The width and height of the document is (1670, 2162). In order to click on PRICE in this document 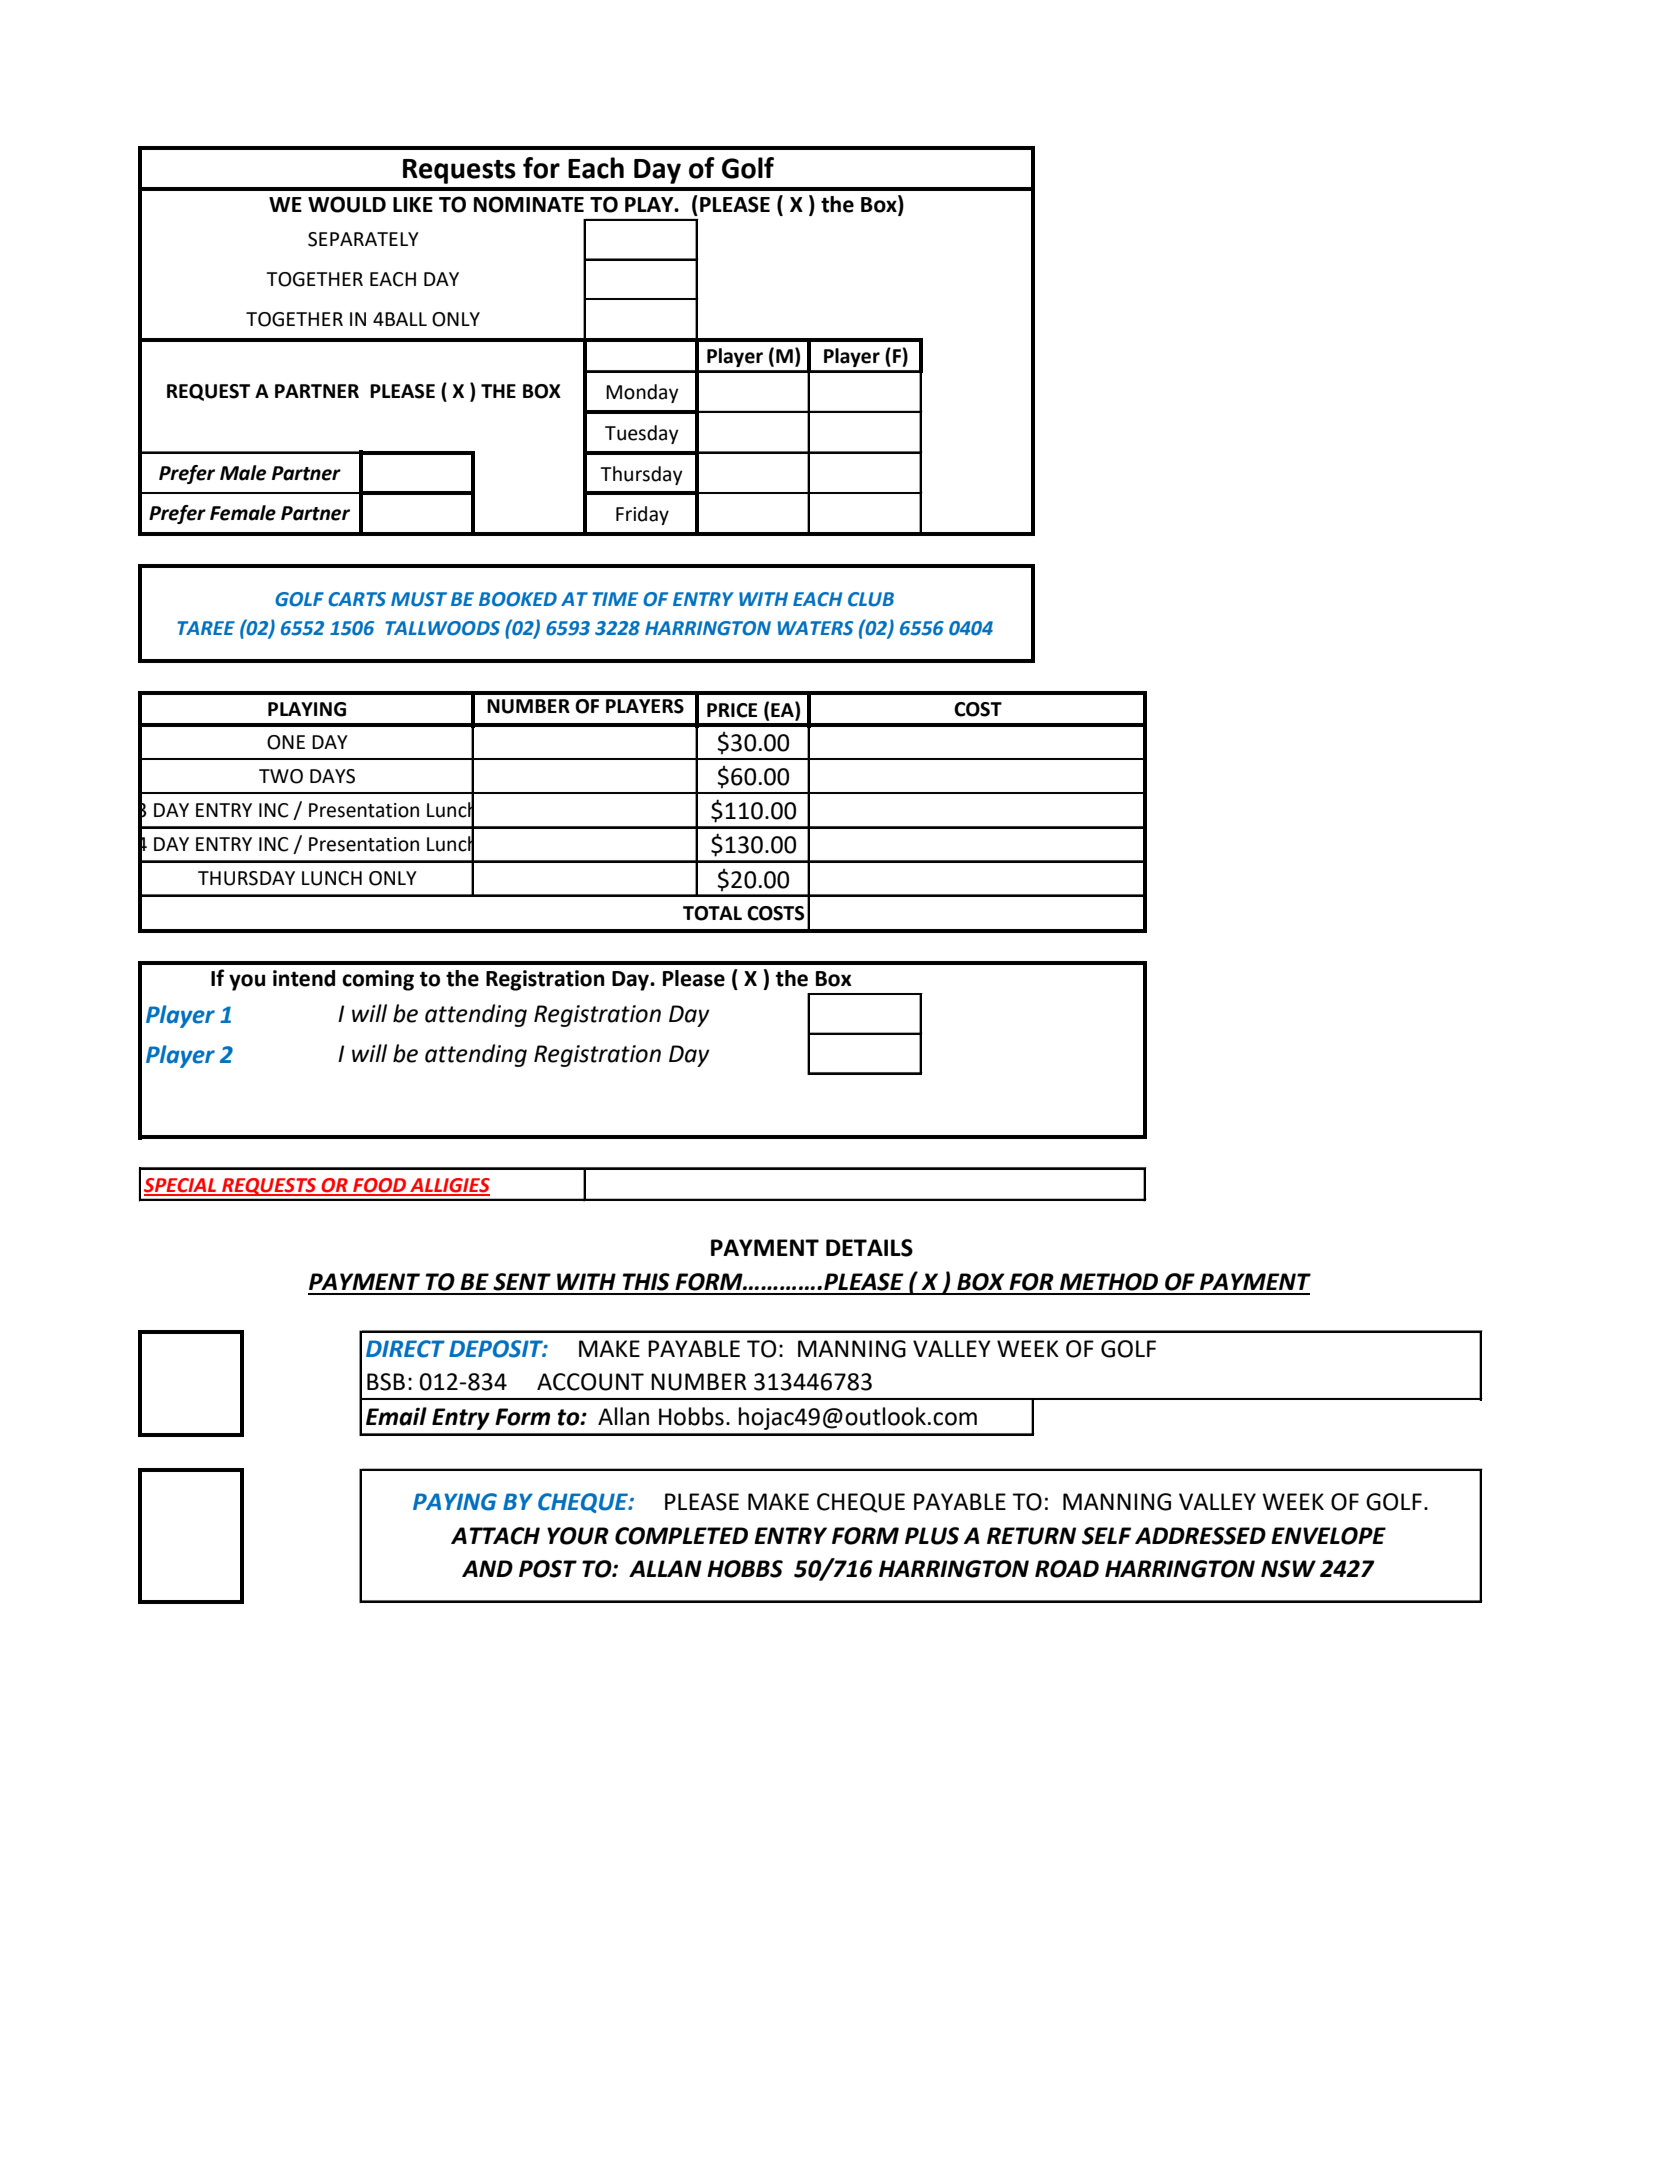, I will do `click(732, 710)`.
